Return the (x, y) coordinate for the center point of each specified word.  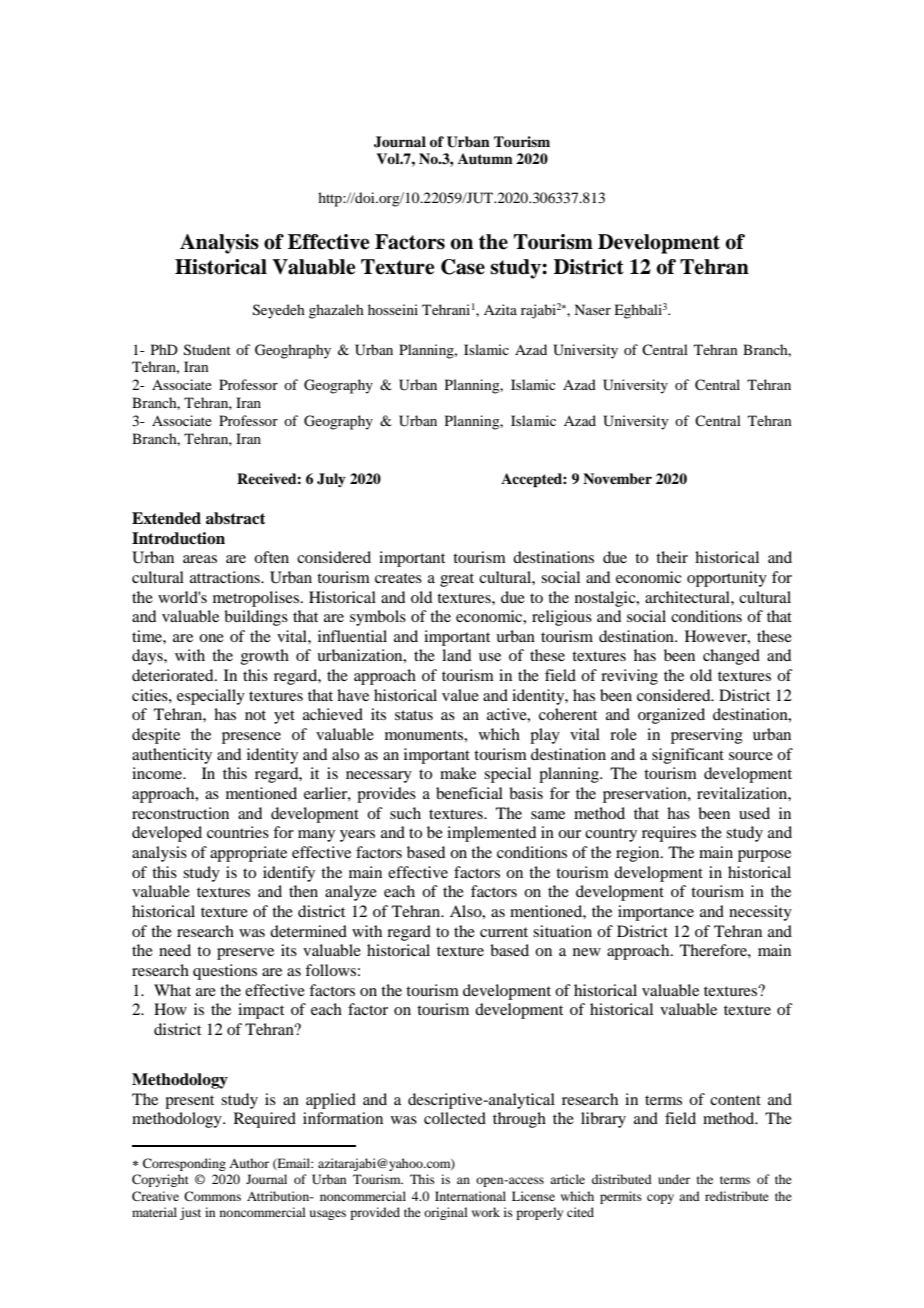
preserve (245, 954)
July (331, 480)
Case (463, 267)
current (504, 932)
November (617, 478)
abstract (236, 518)
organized (671, 716)
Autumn (485, 159)
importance (656, 913)
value (460, 695)
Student (207, 350)
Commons (212, 1196)
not (255, 715)
